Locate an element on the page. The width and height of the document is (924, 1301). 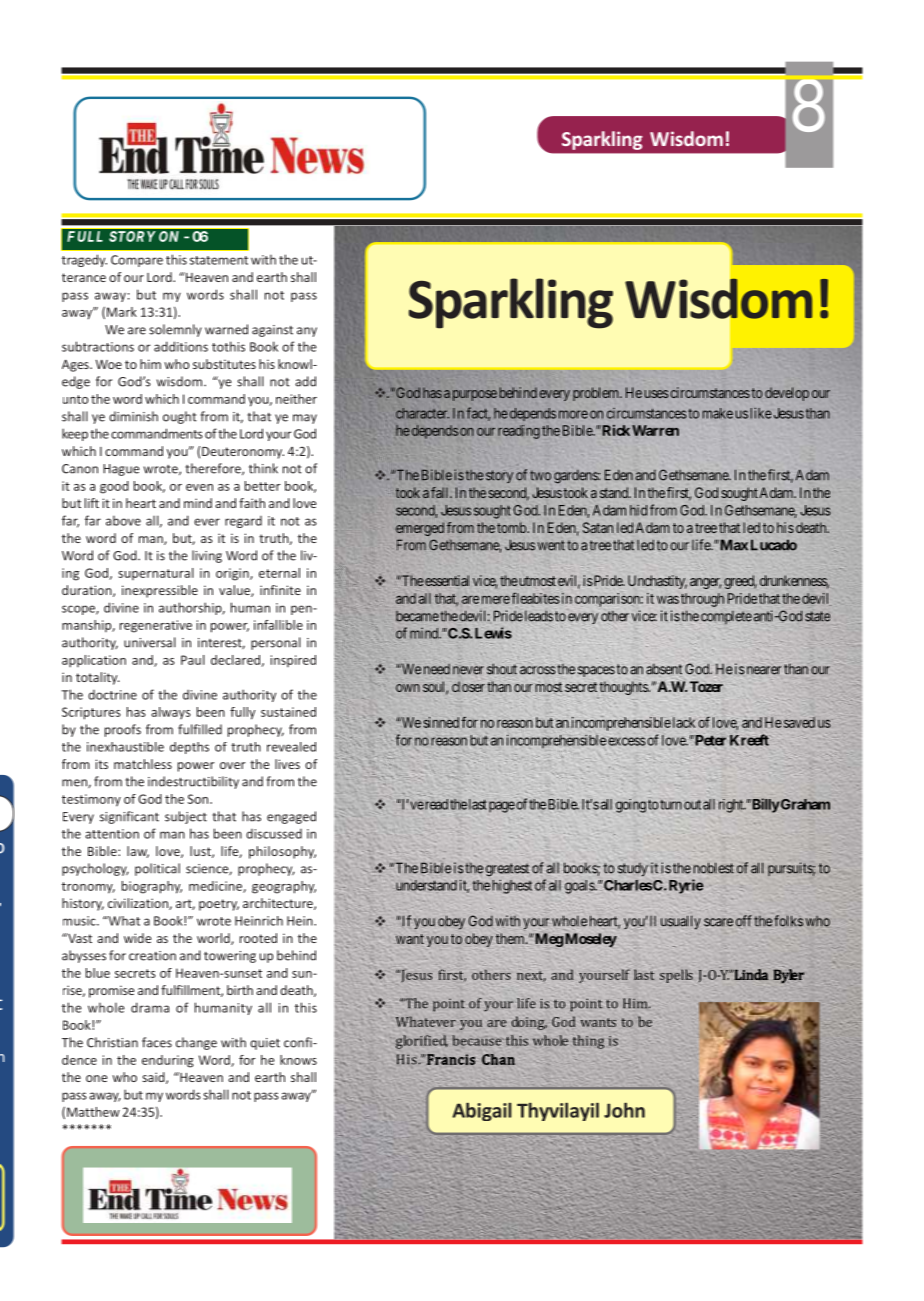
closer is located at coordinates (468, 686).
